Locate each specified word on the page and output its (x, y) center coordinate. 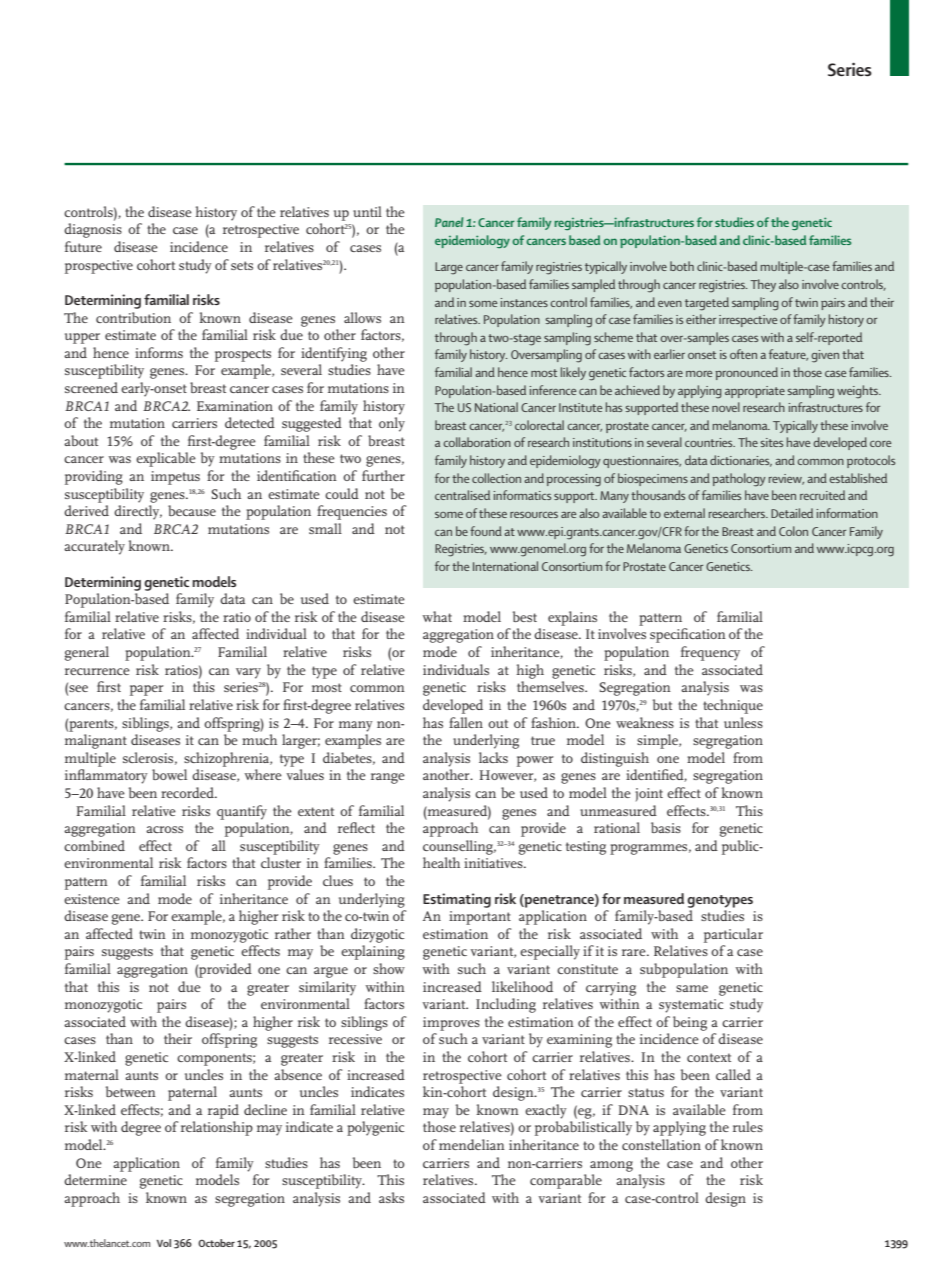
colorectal (539, 425)
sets (242, 265)
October (216, 1243)
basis (666, 827)
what (437, 616)
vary (248, 673)
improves (451, 1024)
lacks (493, 757)
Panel (449, 222)
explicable (166, 459)
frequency (710, 653)
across (164, 829)
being (690, 1023)
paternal (192, 1093)
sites (771, 442)
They (763, 285)
